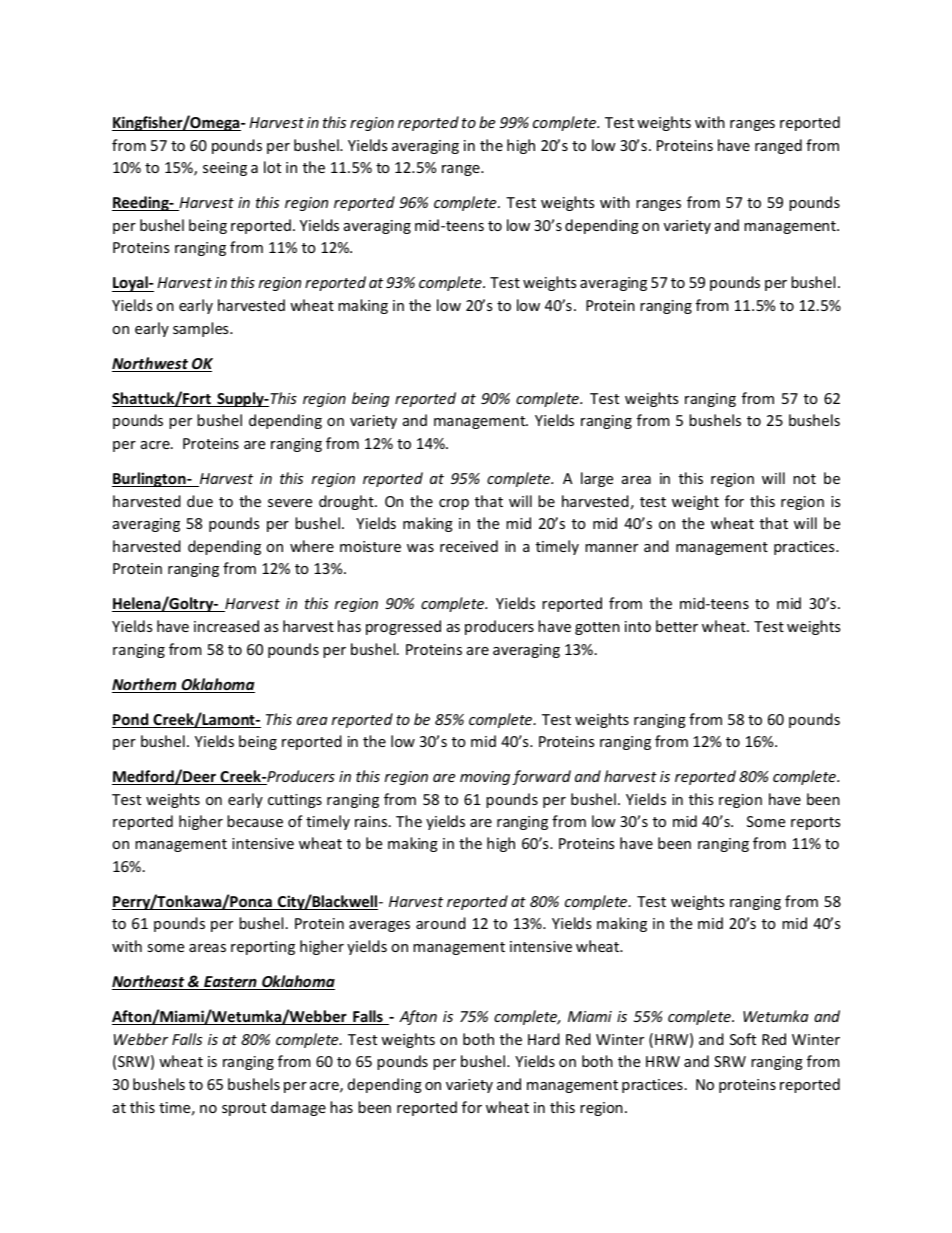  What do you see at coordinates (272, 167) in the screenshot?
I see `lot` at bounding box center [272, 167].
